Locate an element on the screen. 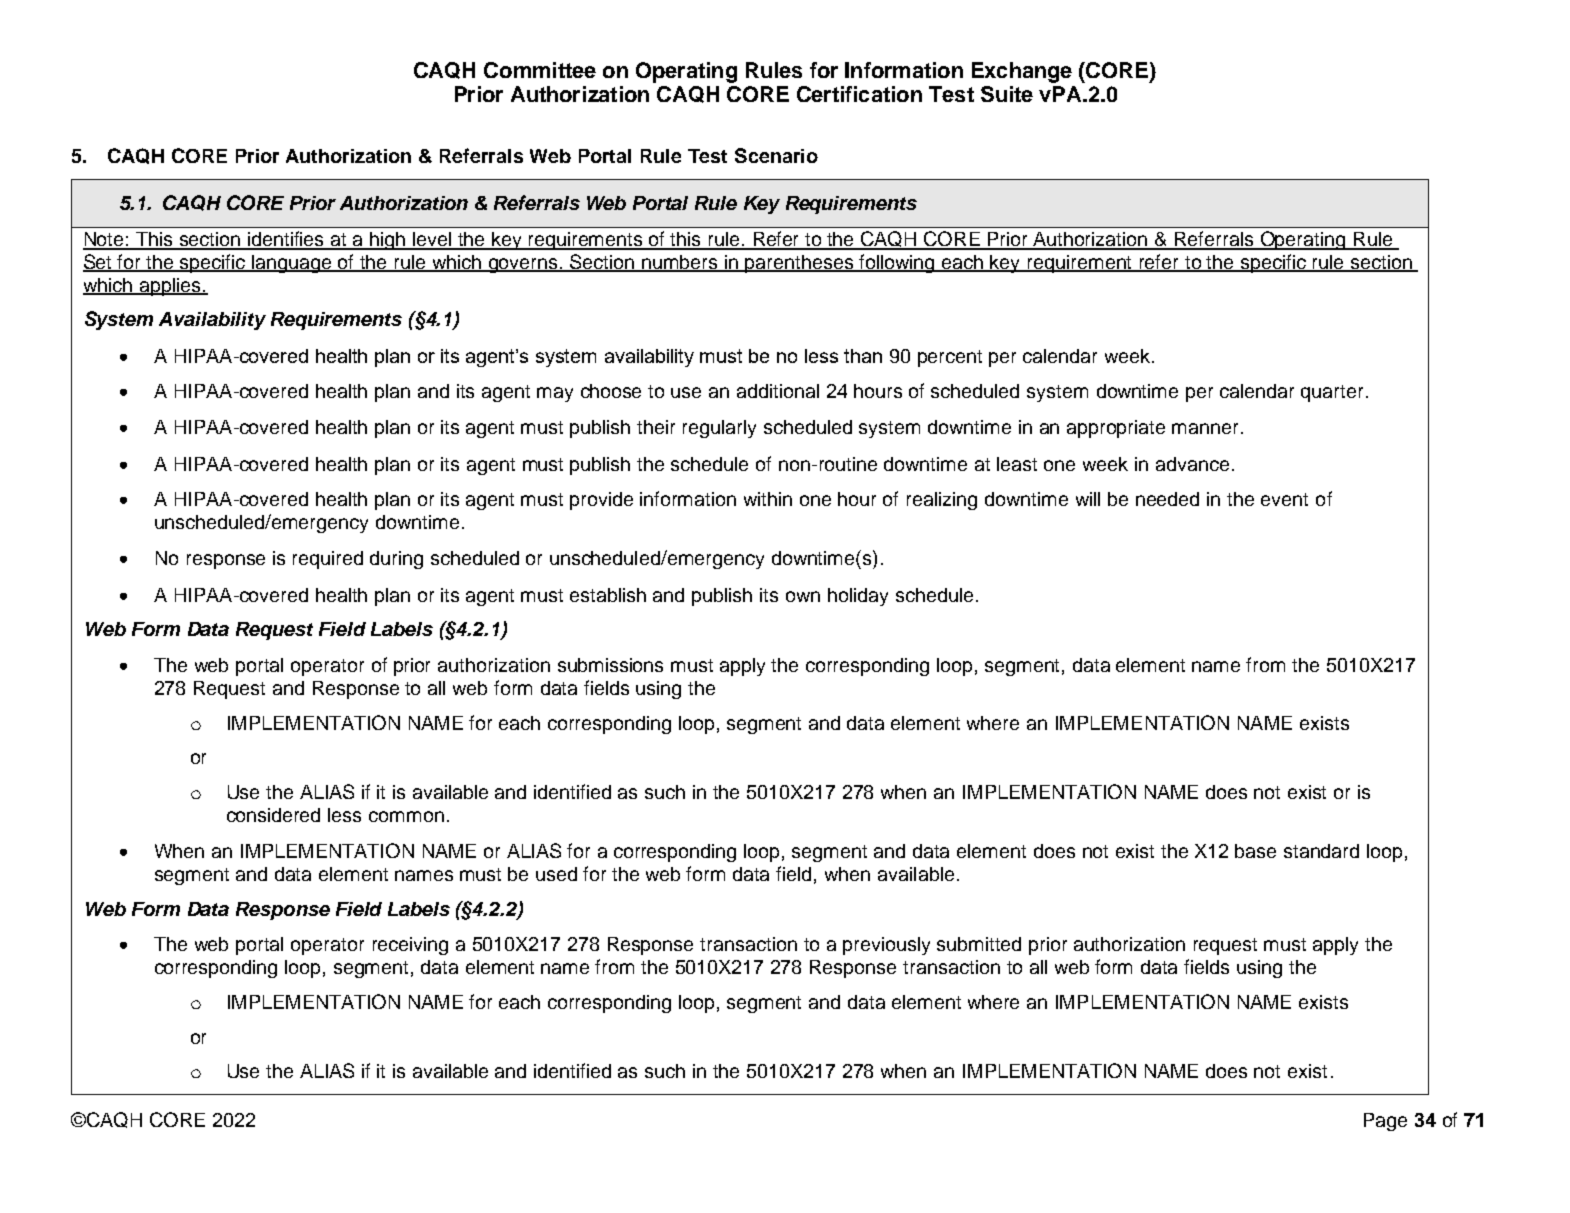 The image size is (1570, 1213). base is located at coordinates (1255, 851).
